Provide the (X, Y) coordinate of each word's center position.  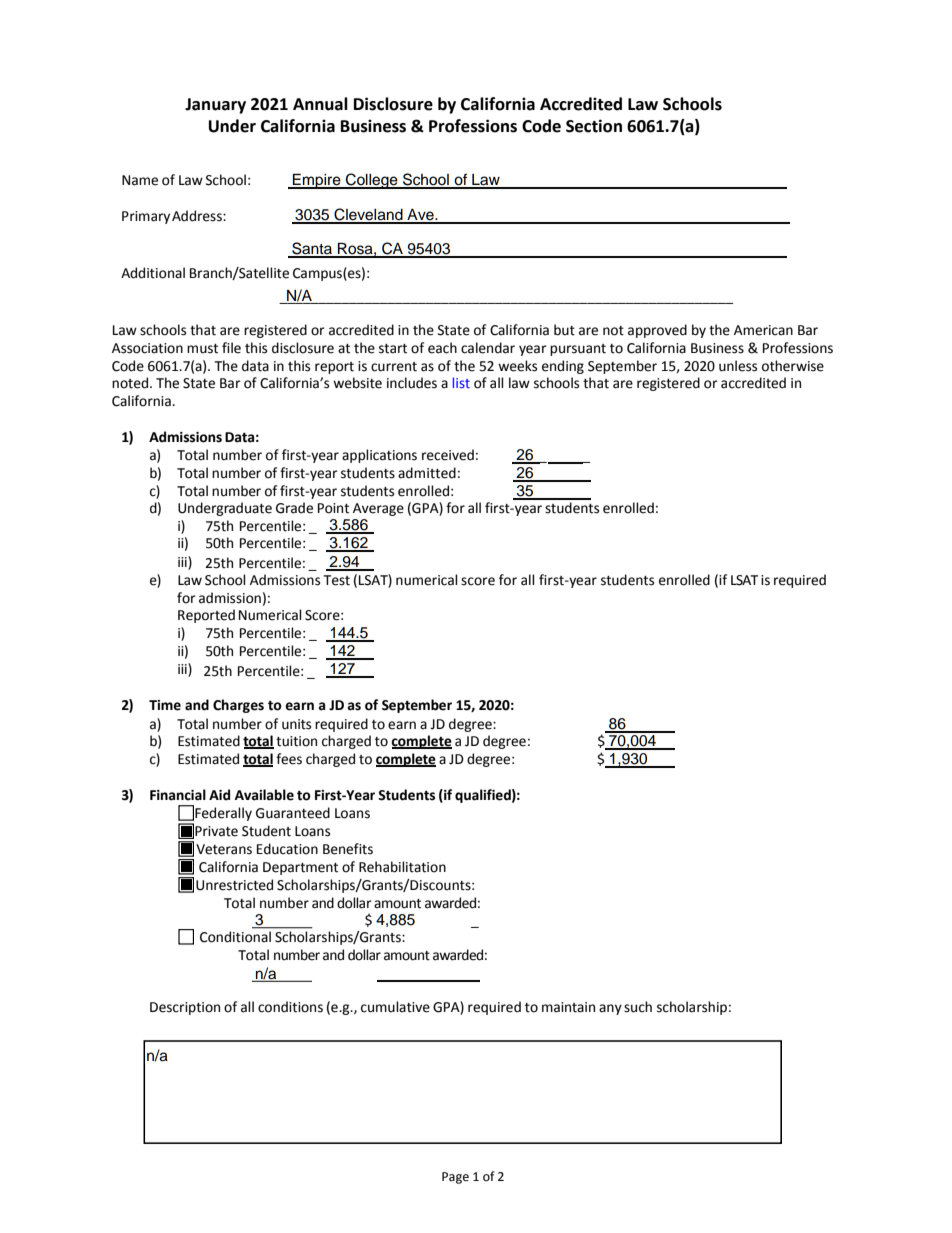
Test (337, 580)
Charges (238, 706)
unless (738, 366)
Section (594, 126)
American (763, 330)
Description (185, 1008)
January (215, 106)
